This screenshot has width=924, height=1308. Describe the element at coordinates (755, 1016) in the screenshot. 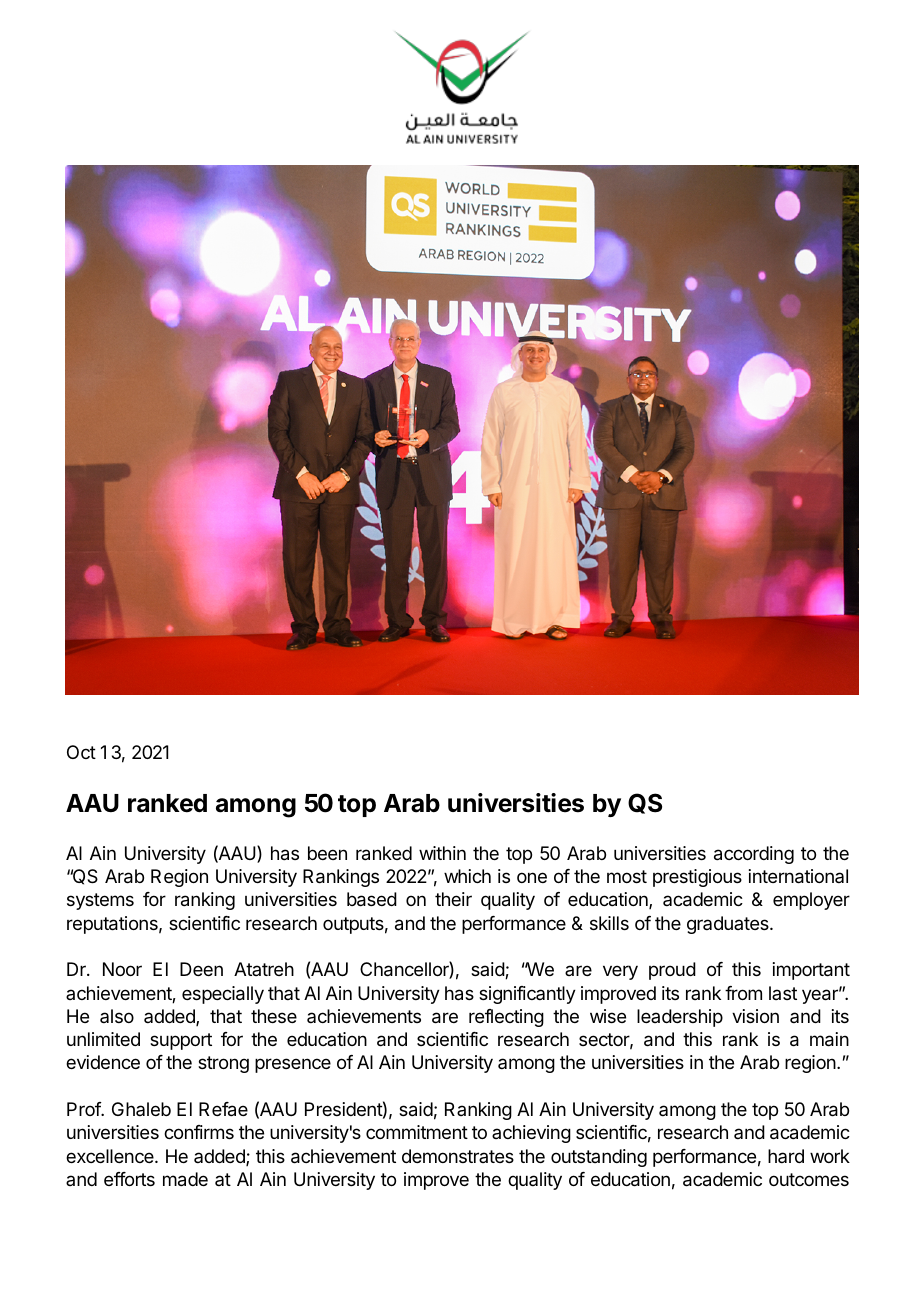

I see `vision` at that location.
